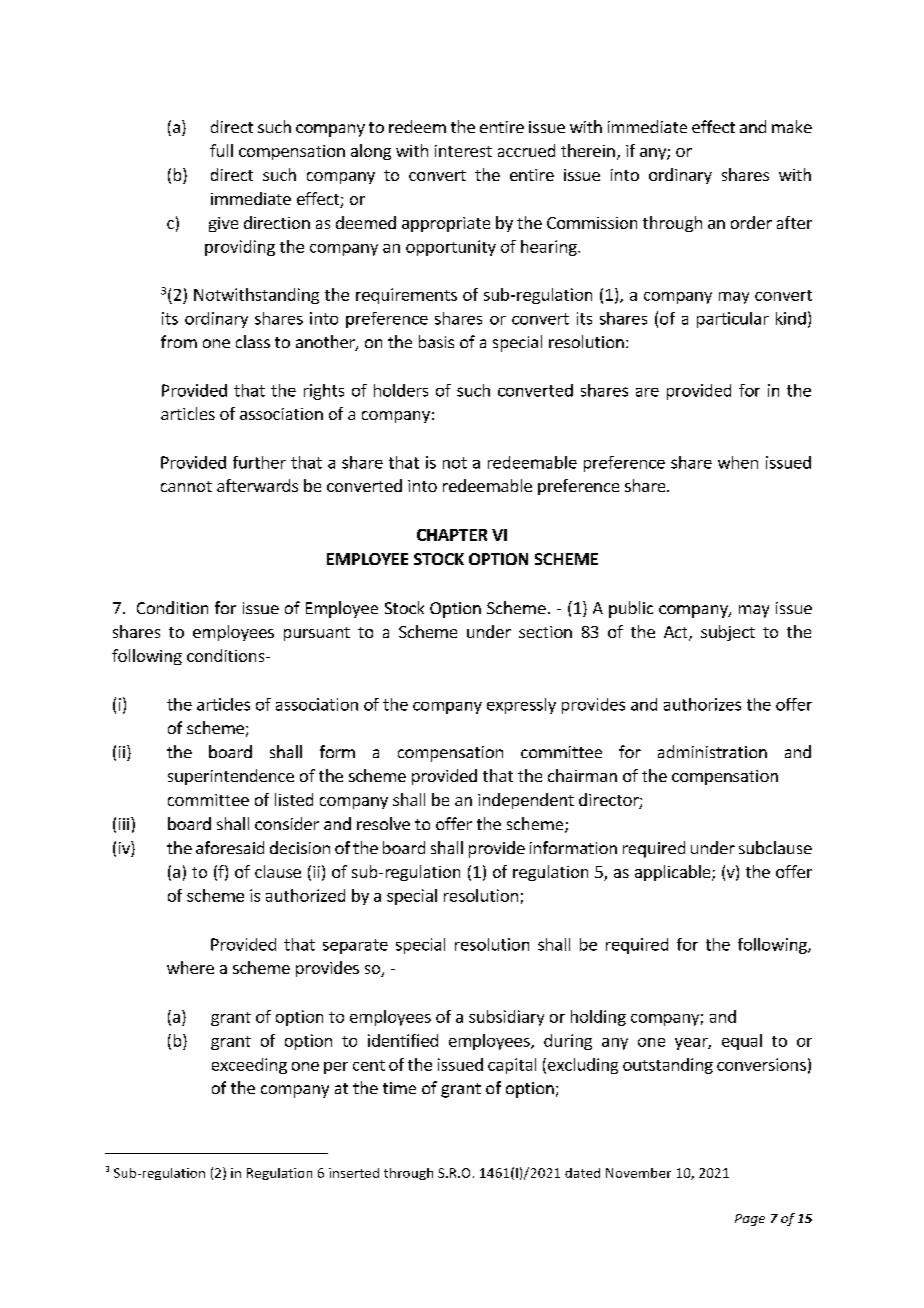 This screenshot has width=924, height=1308. I want to click on interest, so click(463, 151).
